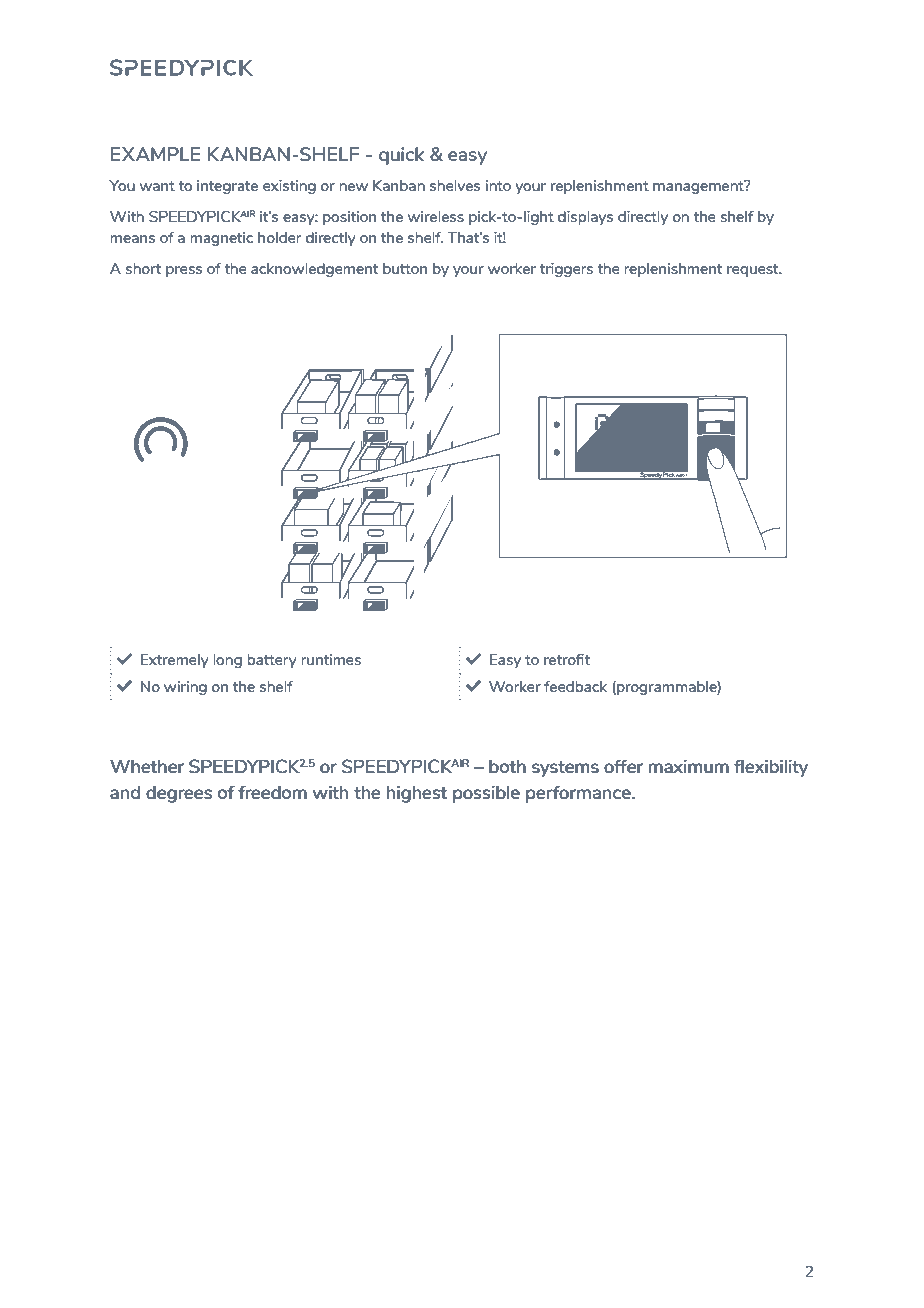 The width and height of the screenshot is (924, 1308). I want to click on highest, so click(417, 794).
